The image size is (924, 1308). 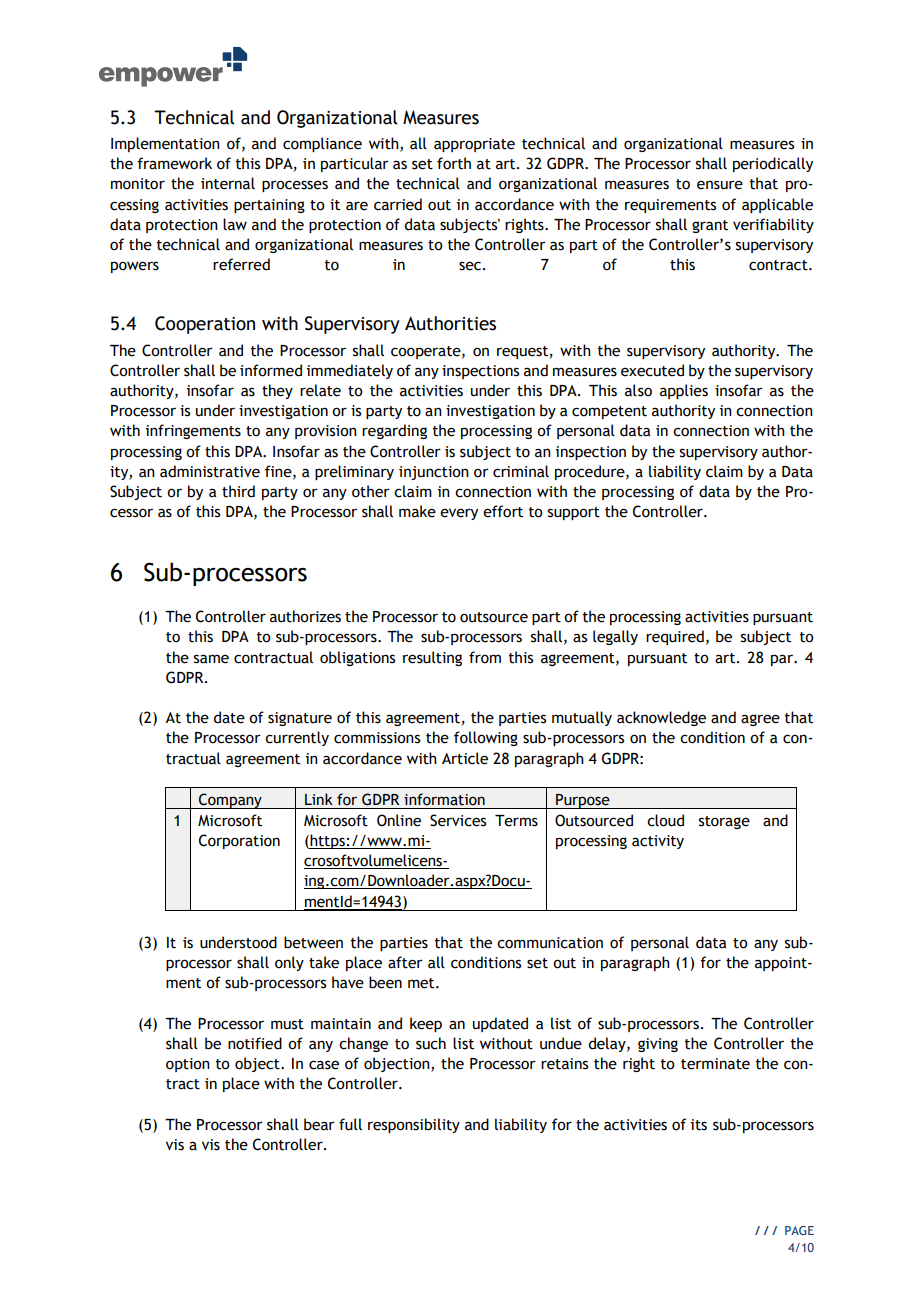 I want to click on forth, so click(x=454, y=163).
